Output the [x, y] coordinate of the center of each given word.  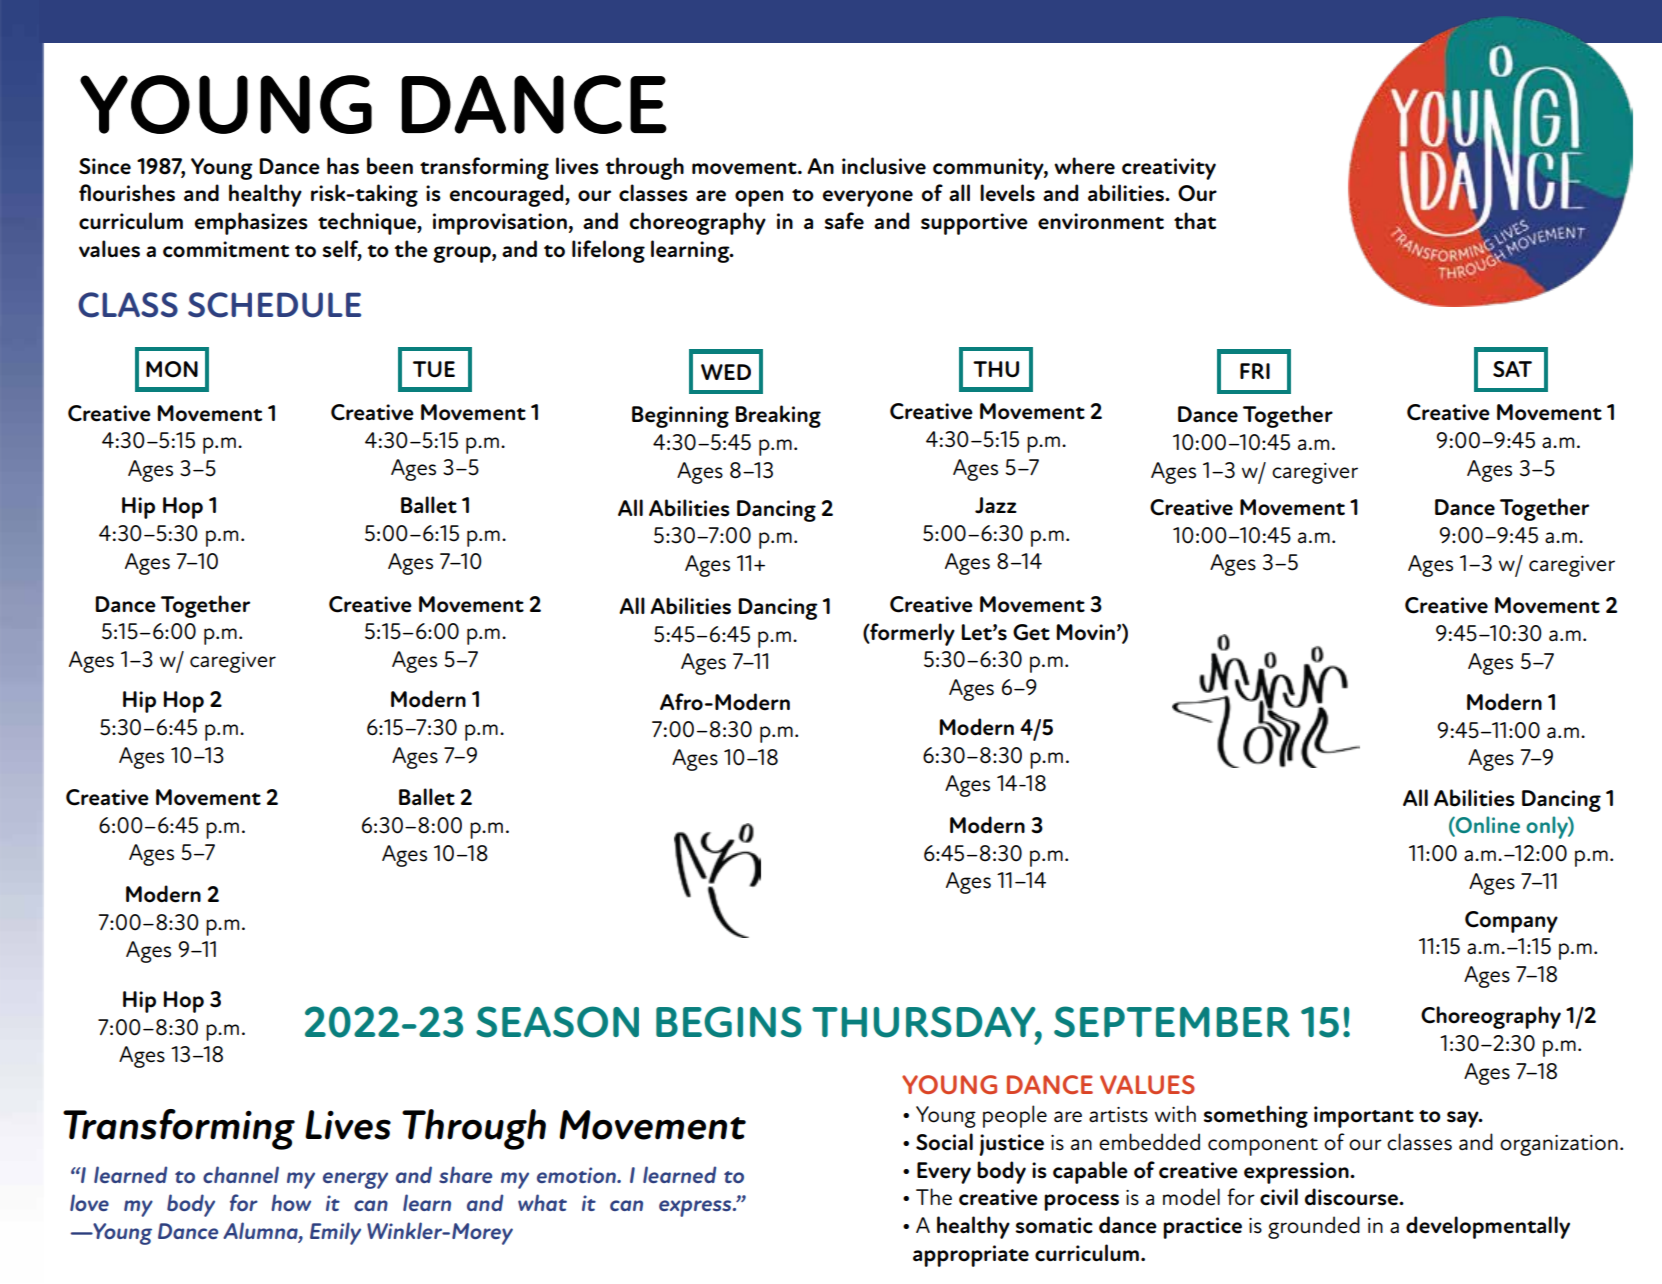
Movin [1085, 632]
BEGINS [729, 1022]
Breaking [778, 416]
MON [172, 369]
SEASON [557, 1022]
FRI [1255, 371]
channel [241, 1174]
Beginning [680, 417]
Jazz [996, 505]
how [291, 1202]
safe [844, 221]
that [1195, 220]
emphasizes [251, 223]
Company [1511, 922]
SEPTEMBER [1172, 1022]
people [1015, 1116]
